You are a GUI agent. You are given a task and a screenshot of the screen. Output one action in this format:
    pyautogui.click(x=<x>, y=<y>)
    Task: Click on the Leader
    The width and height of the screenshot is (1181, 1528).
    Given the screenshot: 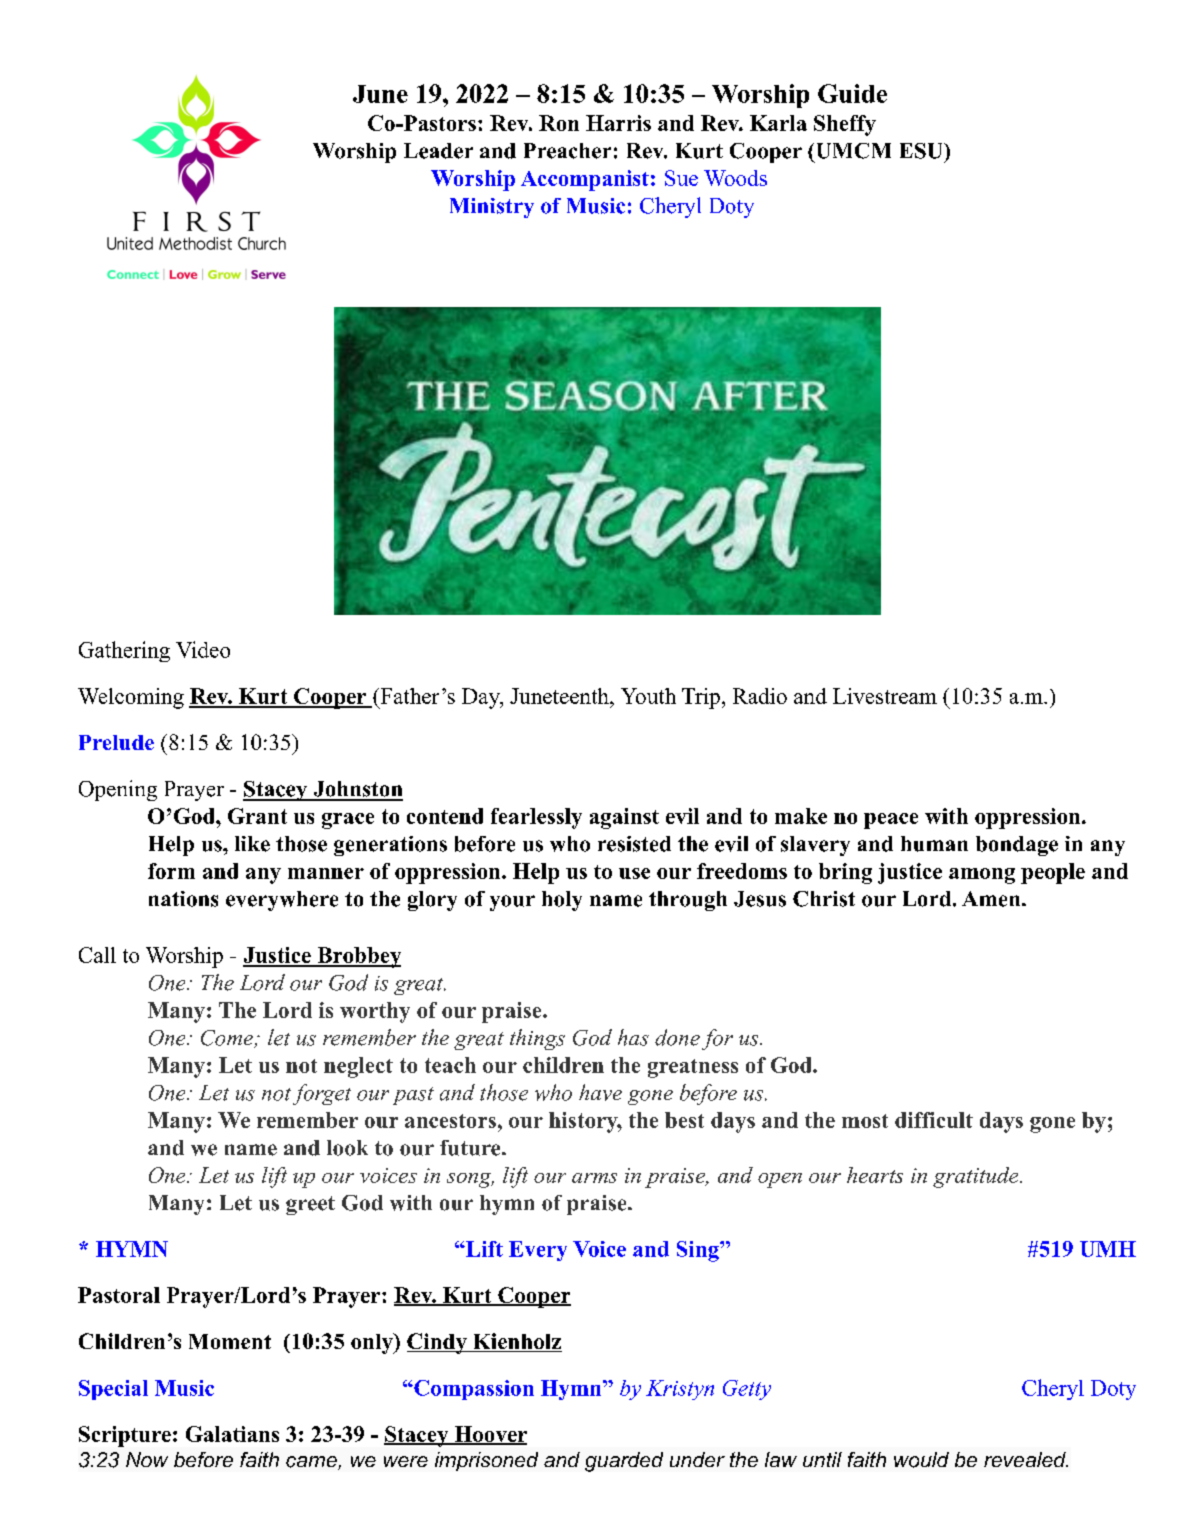 What is the action you would take?
    pyautogui.click(x=438, y=151)
